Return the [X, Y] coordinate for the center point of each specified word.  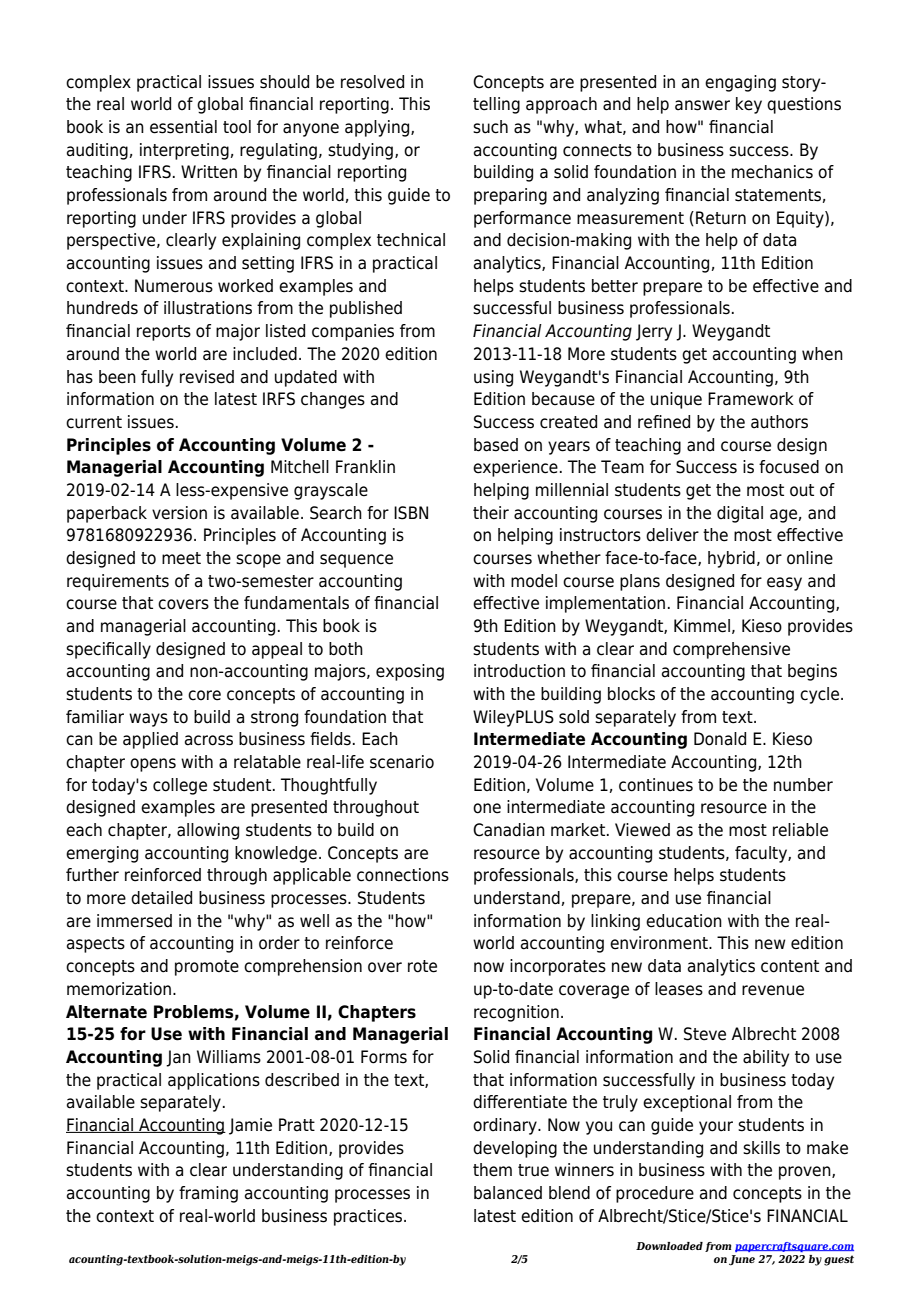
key [749, 105]
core [204, 695]
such [490, 127]
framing [208, 1194]
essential [183, 127]
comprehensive [731, 650]
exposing [410, 672]
